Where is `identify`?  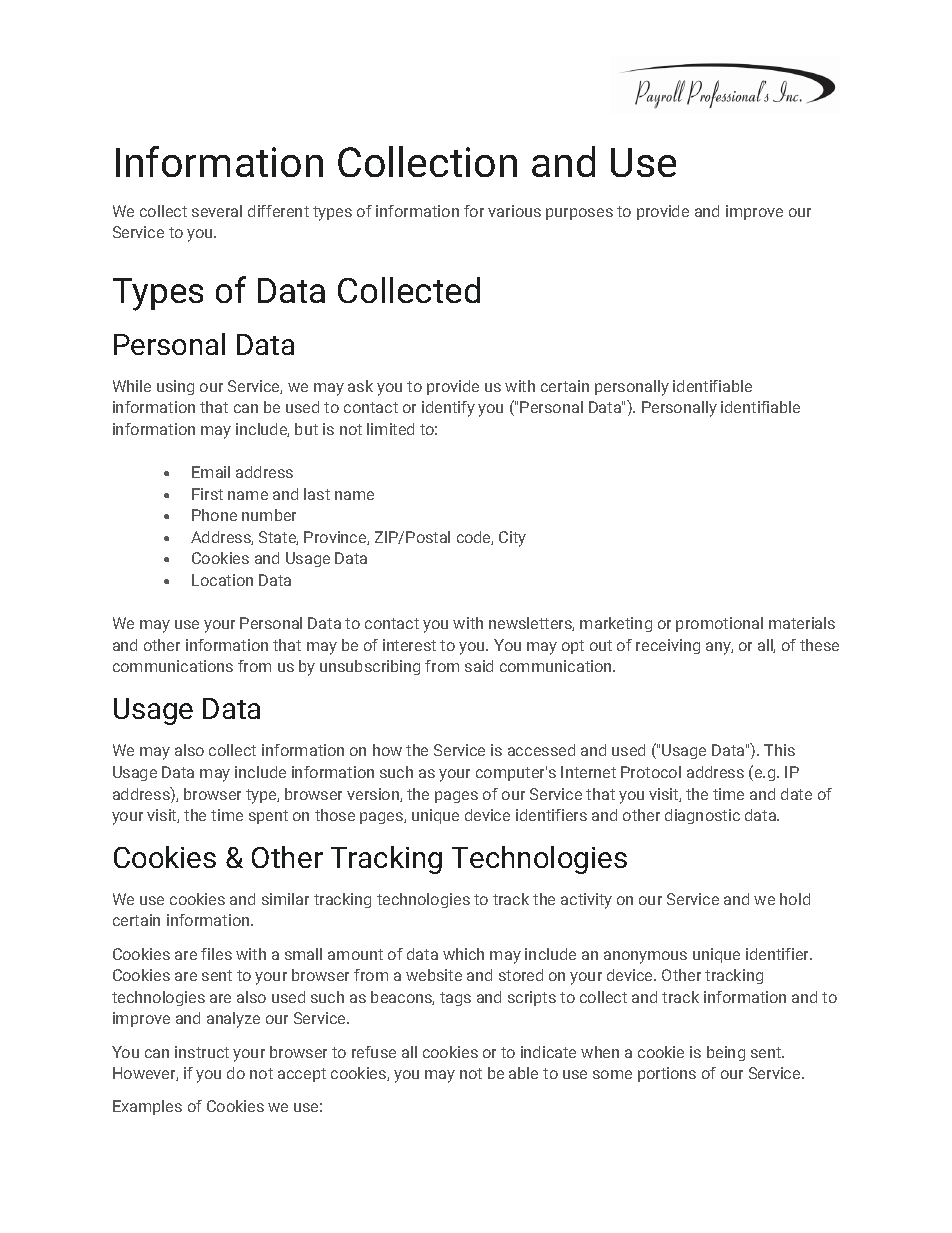 identify is located at coordinates (448, 409).
